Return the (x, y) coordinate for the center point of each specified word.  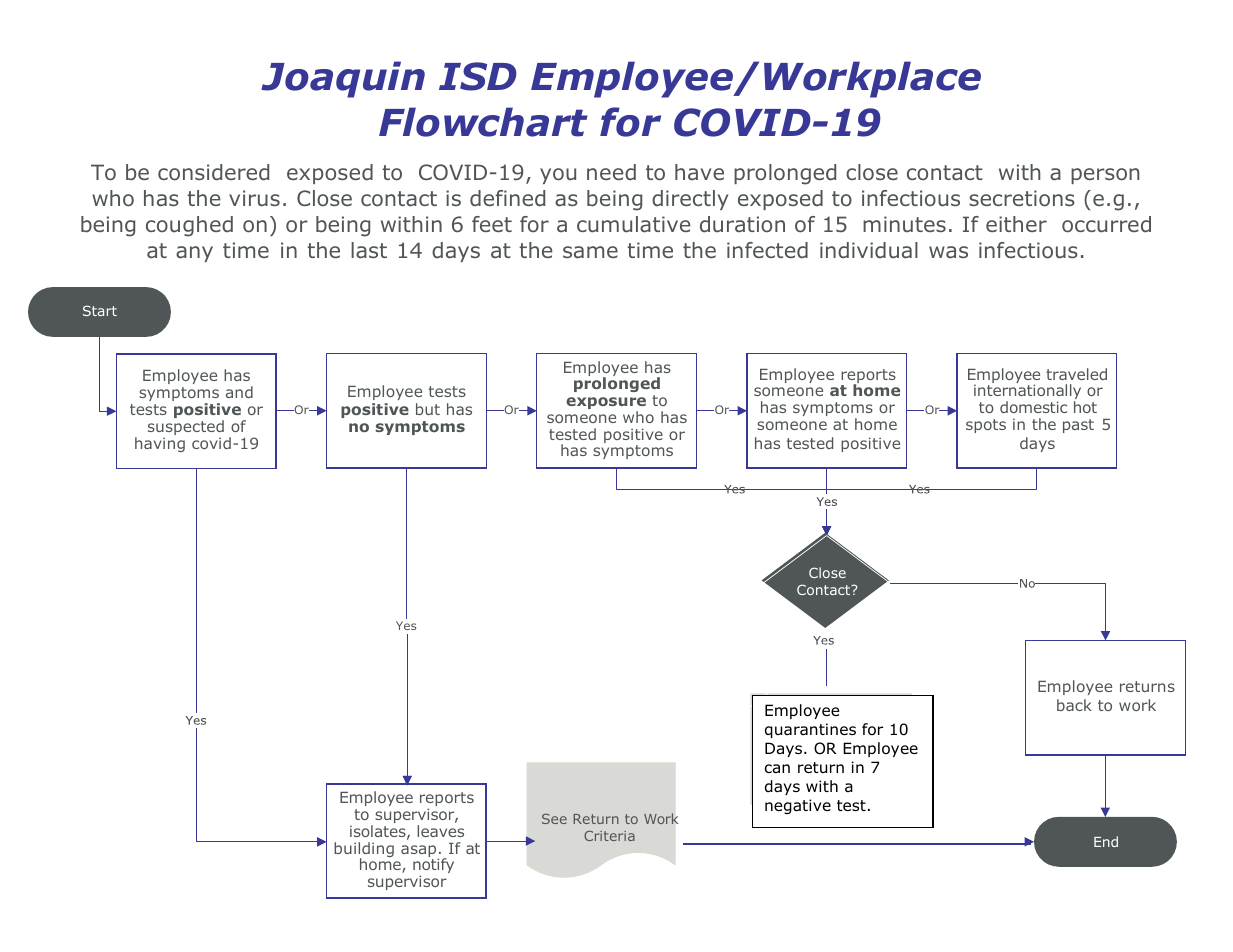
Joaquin (343, 79)
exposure (606, 404)
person (1105, 176)
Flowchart (483, 122)
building (364, 851)
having (160, 444)
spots (986, 426)
